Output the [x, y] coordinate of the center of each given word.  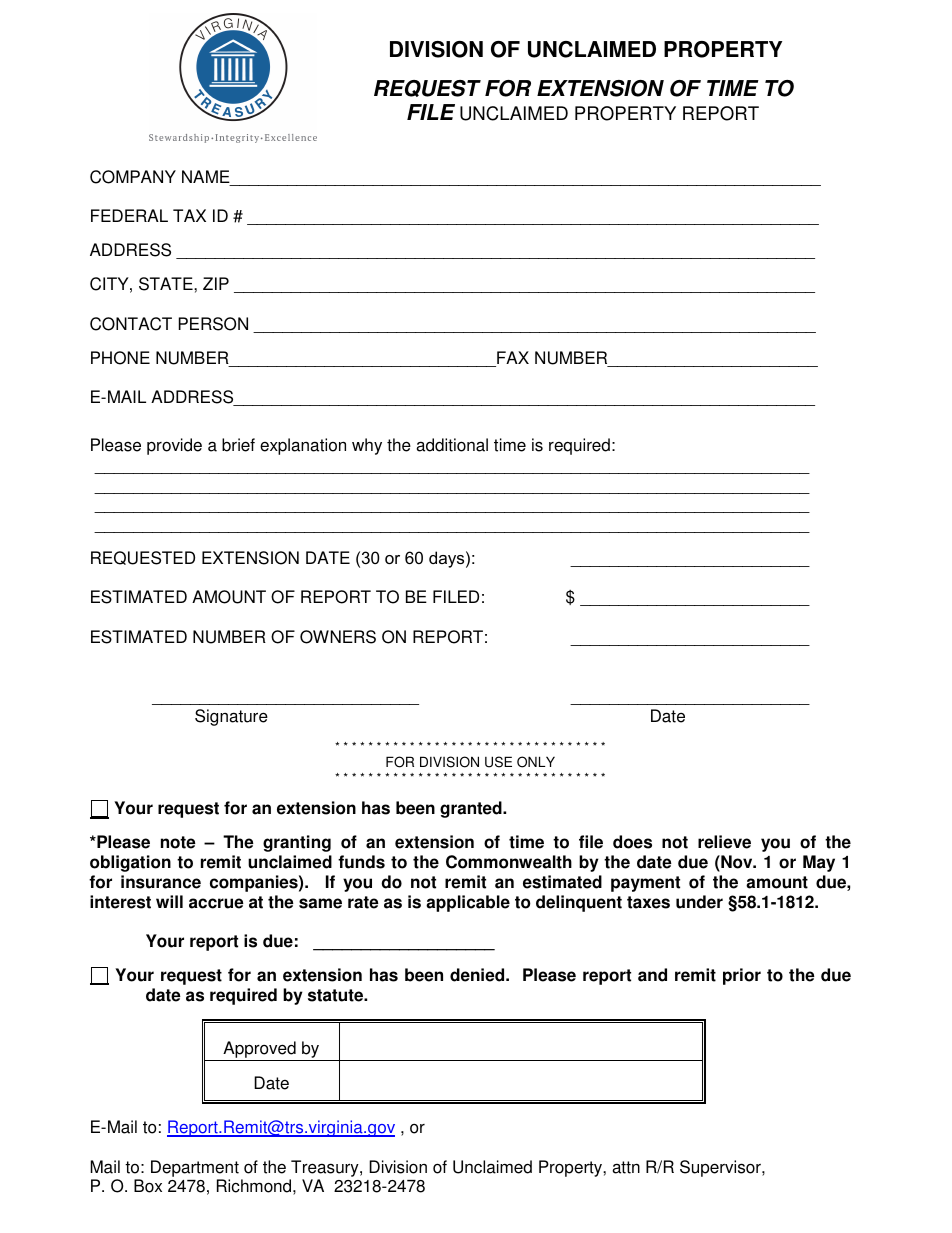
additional [452, 445]
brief [238, 445]
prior [742, 976]
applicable [468, 903]
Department [195, 1168]
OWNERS [338, 637]
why [367, 446]
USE [498, 762]
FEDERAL [129, 215]
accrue [216, 903]
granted [472, 809]
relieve [724, 842]
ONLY [536, 762]
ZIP [216, 283]
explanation [303, 446]
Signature [231, 717]
